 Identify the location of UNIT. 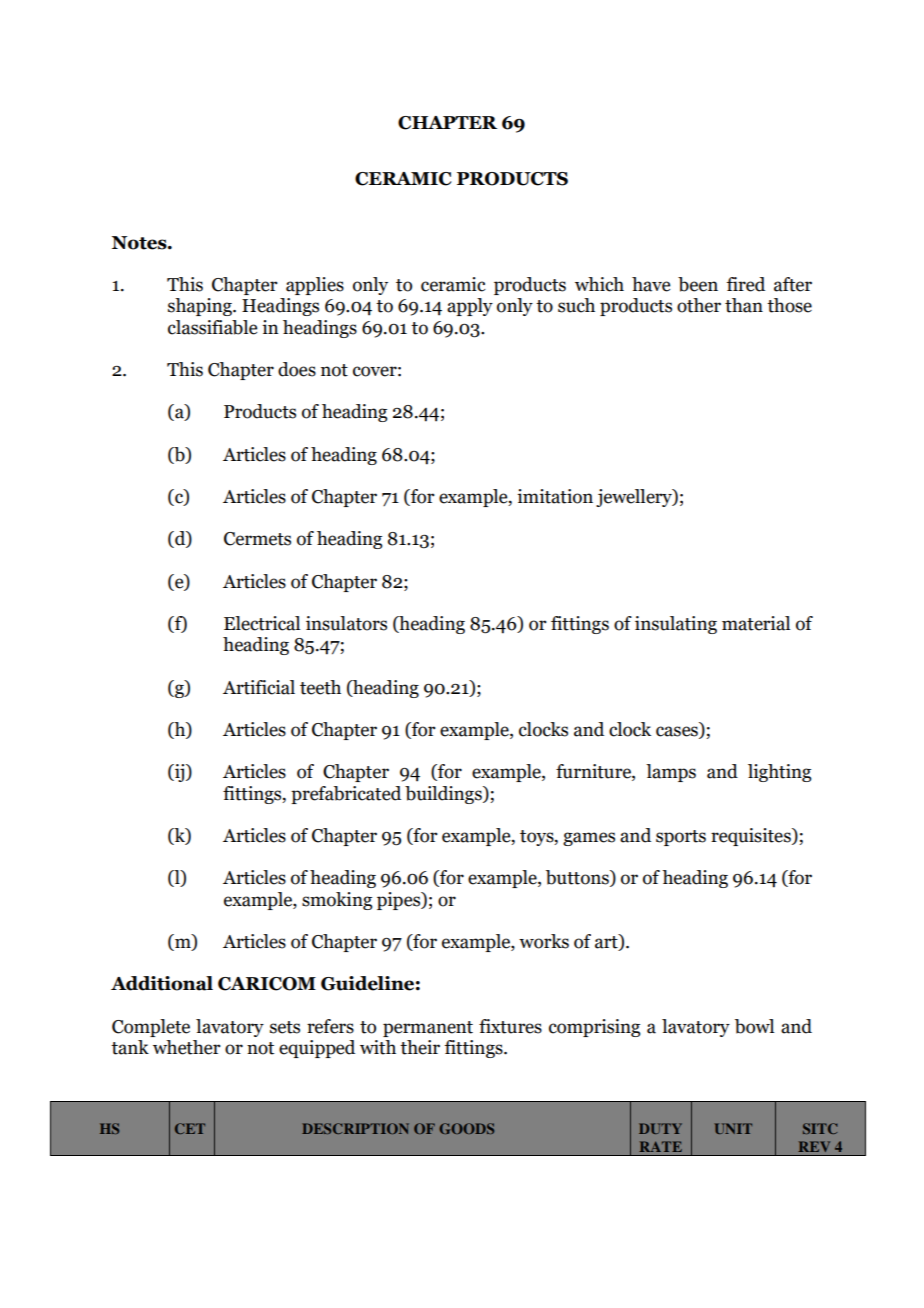
(733, 1128).
